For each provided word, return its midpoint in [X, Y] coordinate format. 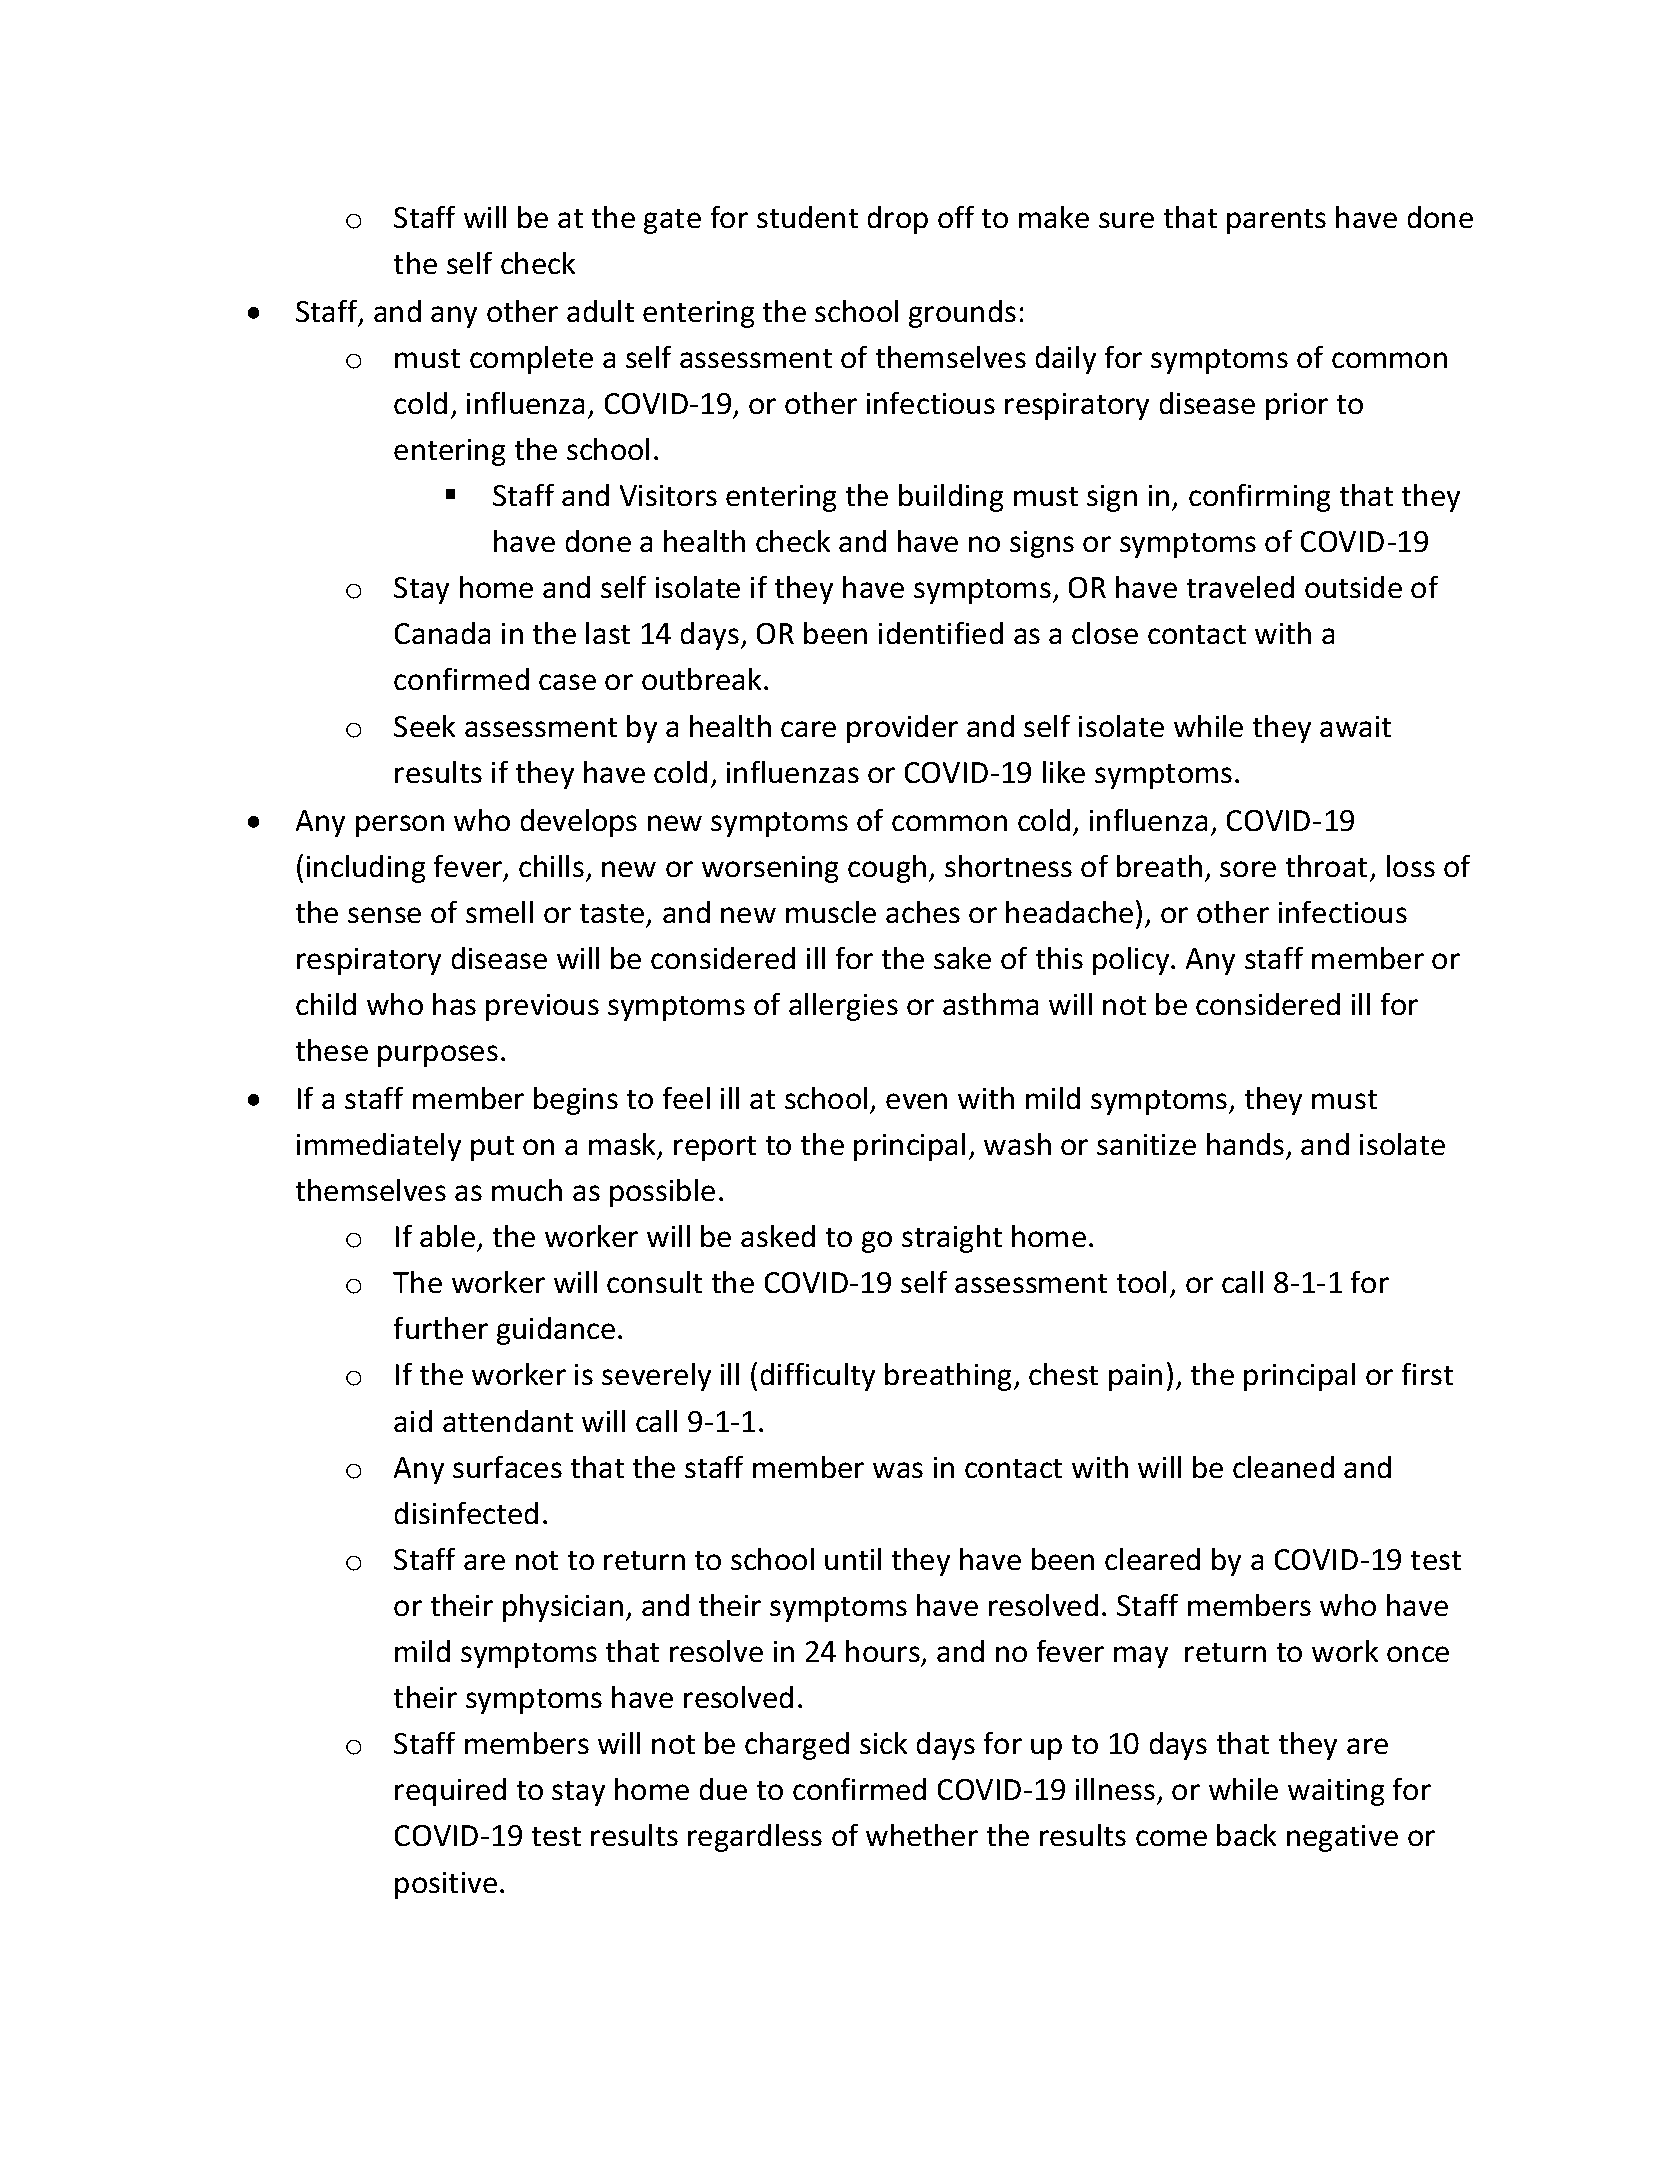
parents [1276, 221]
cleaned [1283, 1467]
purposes [438, 1056]
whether [922, 1835]
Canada [442, 633]
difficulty [818, 1377]
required [450, 1792]
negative [1342, 1838]
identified [941, 633]
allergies [843, 1007]
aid [413, 1421]
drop [898, 220]
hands [1245, 1144]
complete [531, 360]
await [1355, 726]
